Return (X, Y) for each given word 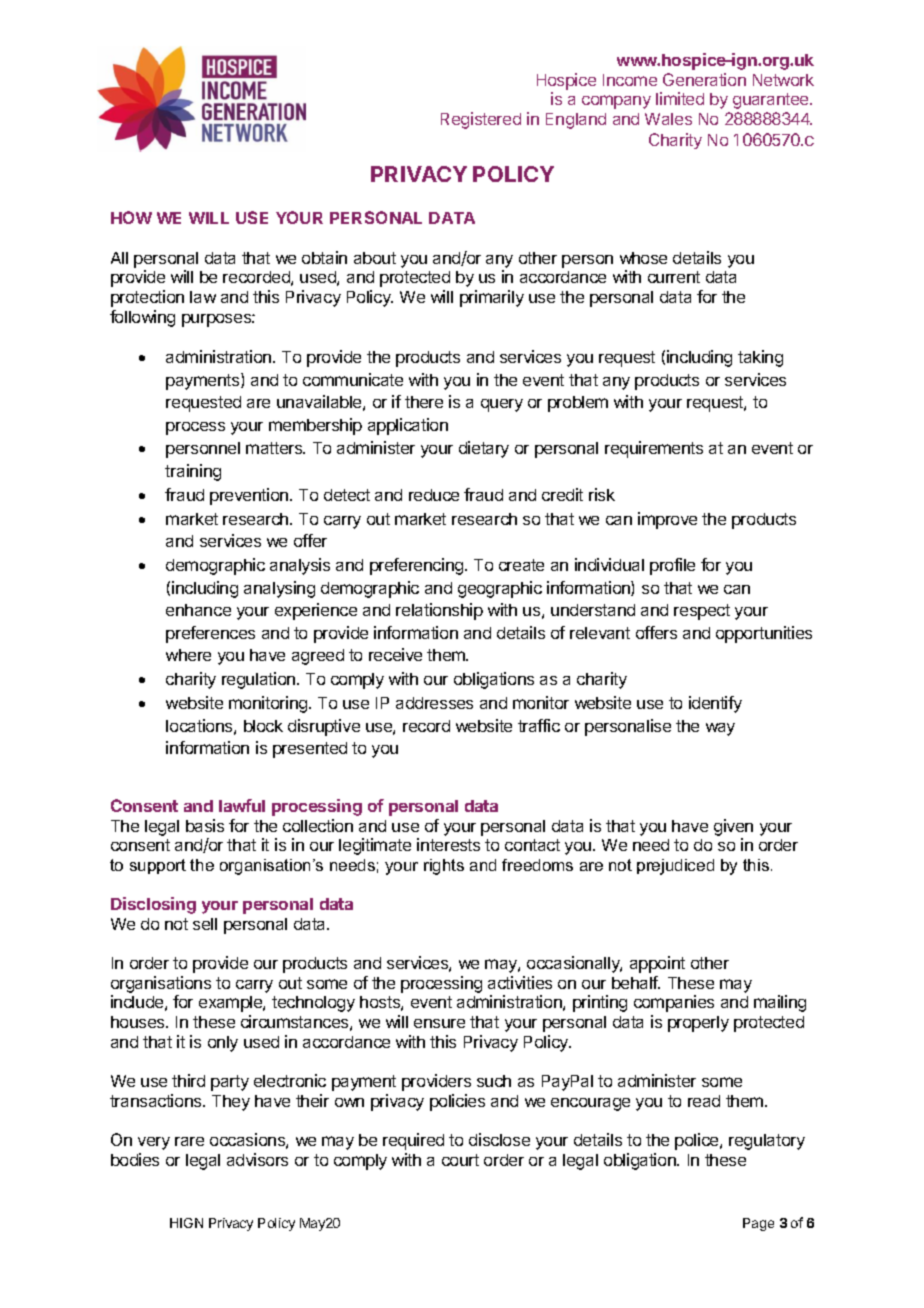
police (698, 1141)
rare (189, 1141)
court (460, 1160)
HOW (131, 217)
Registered (481, 120)
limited (680, 98)
